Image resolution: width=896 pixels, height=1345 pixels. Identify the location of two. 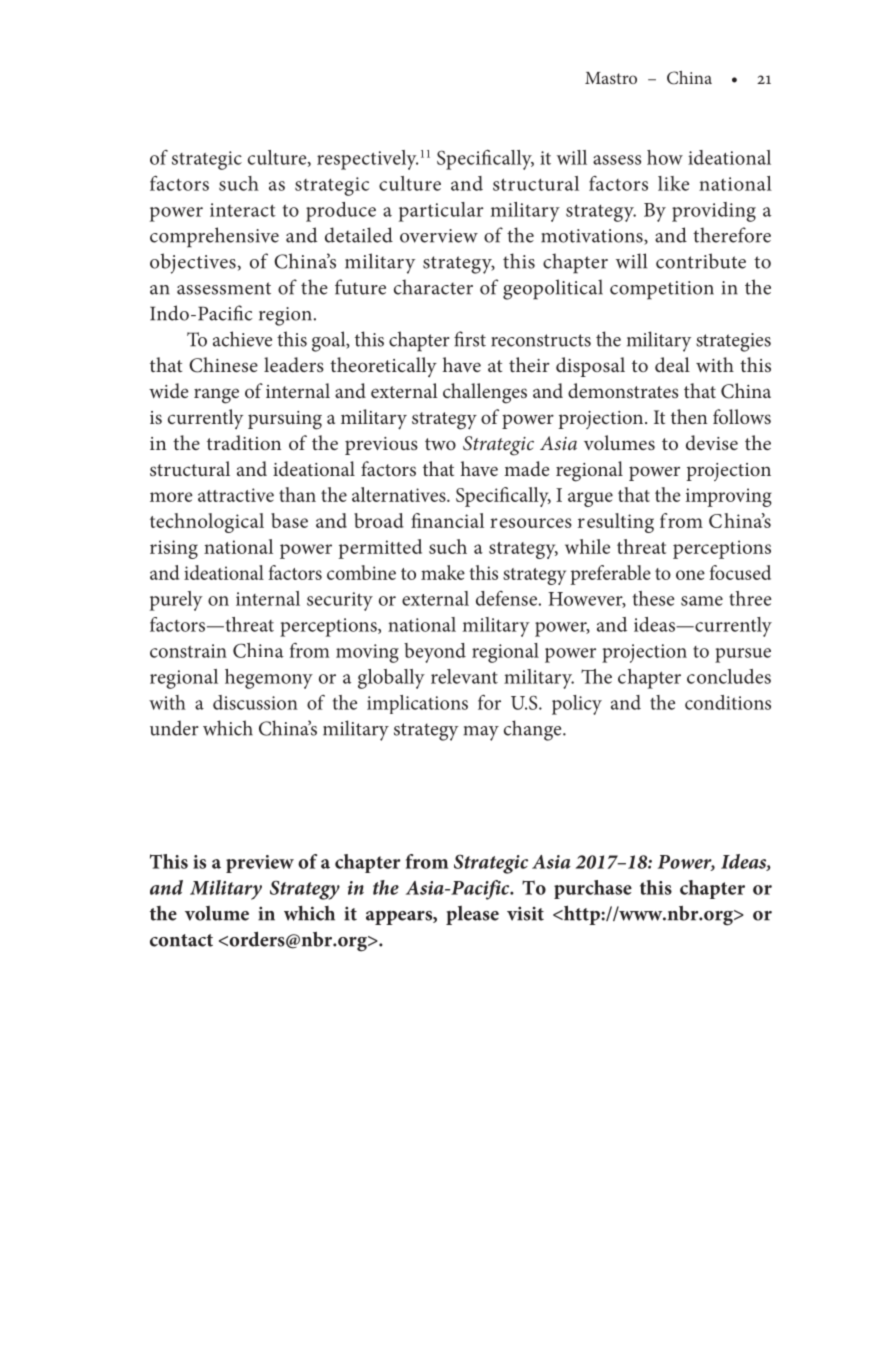
(440, 444).
